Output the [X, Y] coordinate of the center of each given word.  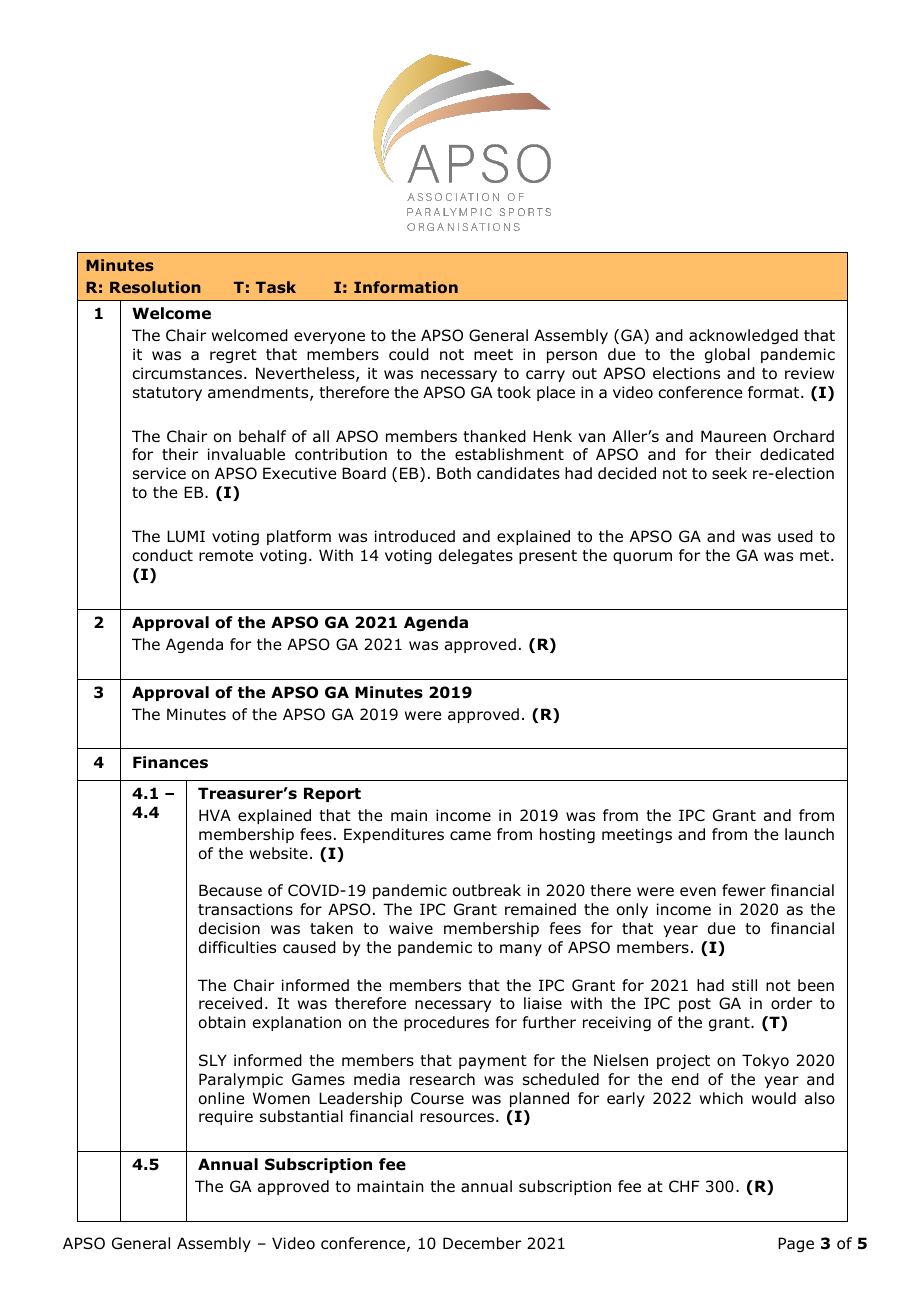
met [816, 555]
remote [226, 556]
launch [809, 834]
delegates [476, 556]
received [230, 1003]
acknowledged [743, 336]
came [470, 836]
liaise [543, 1003]
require [226, 1117]
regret [233, 356]
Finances [170, 762]
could [409, 354]
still [744, 985]
